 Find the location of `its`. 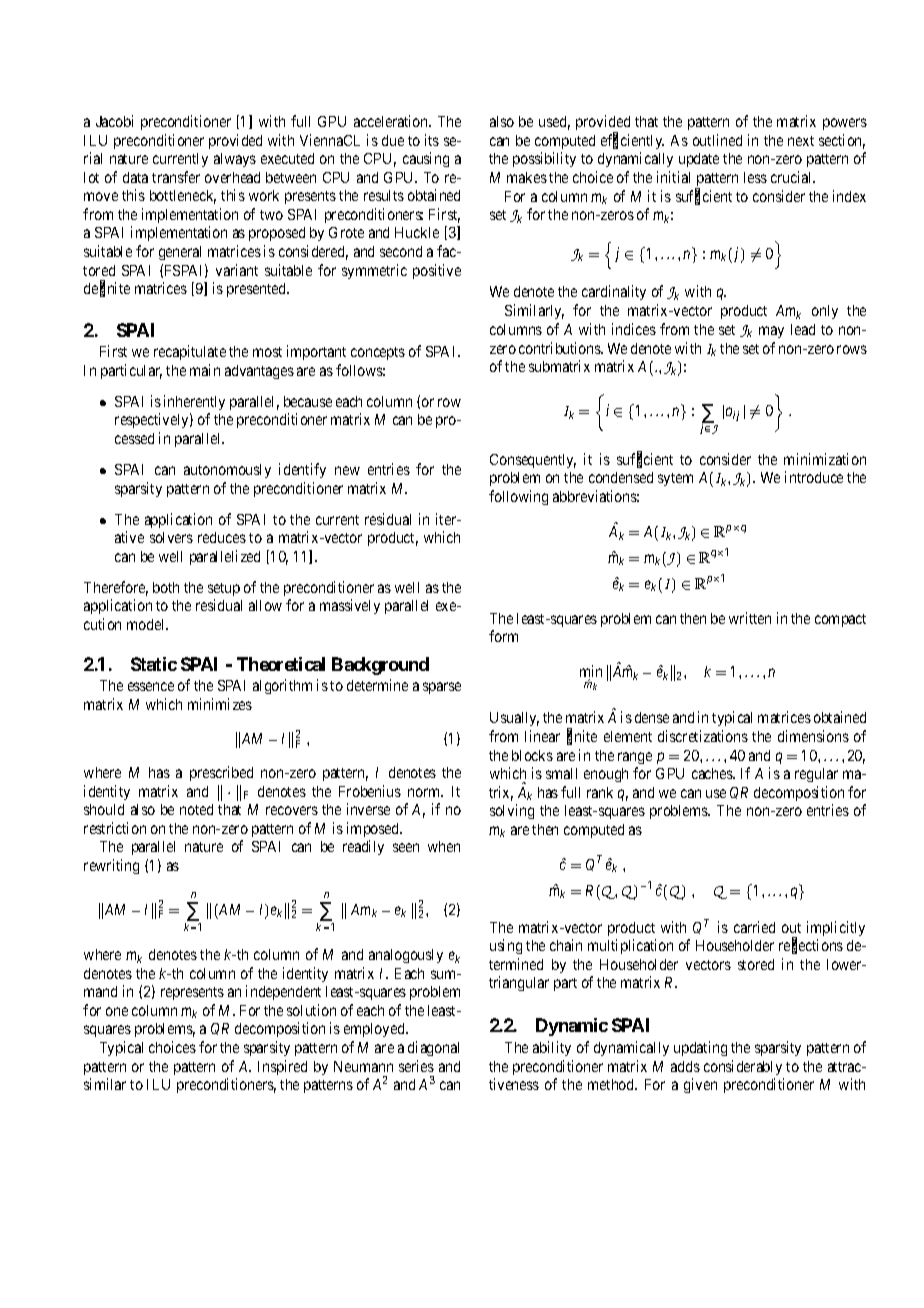

its is located at coordinates (432, 140).
